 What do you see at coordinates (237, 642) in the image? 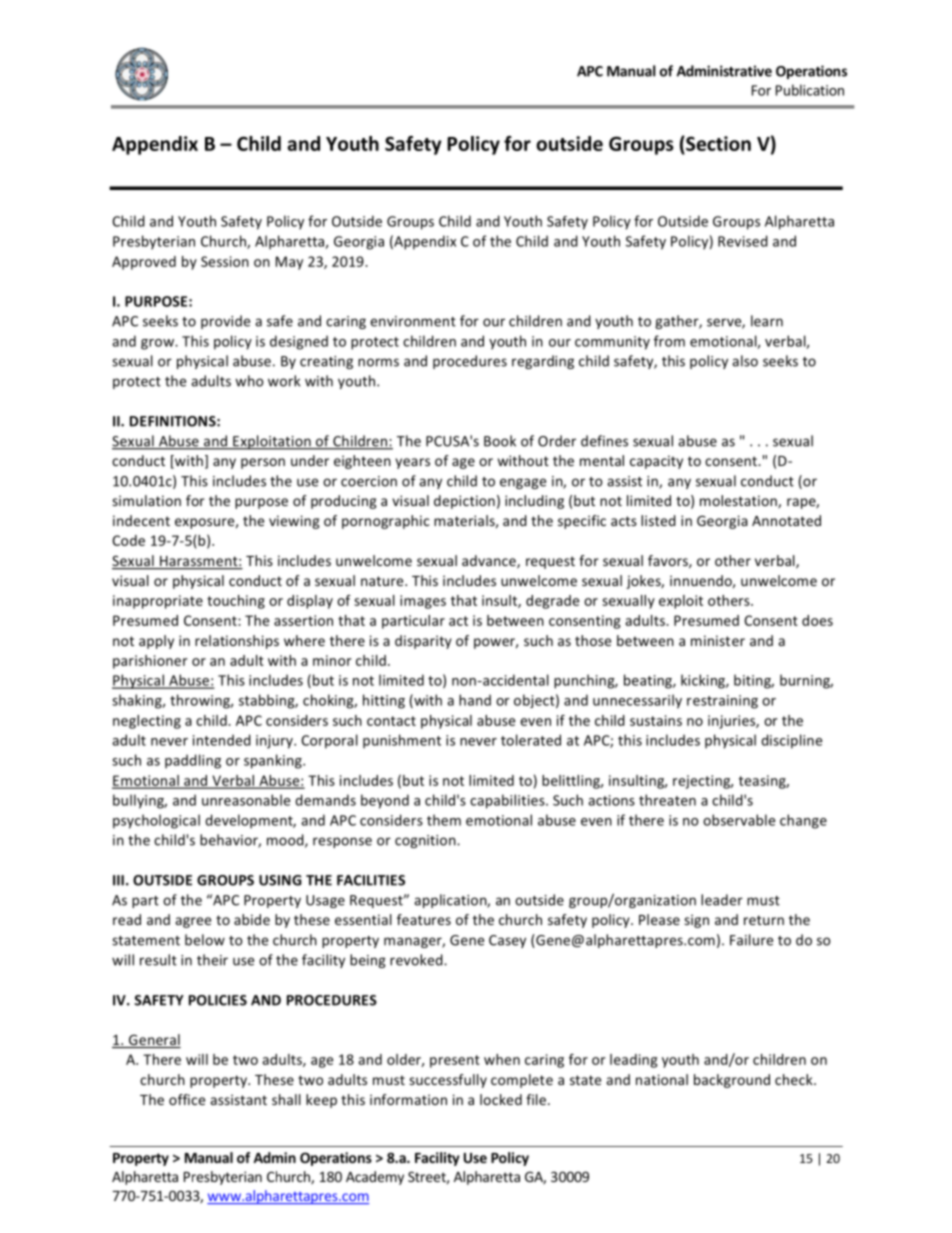
I see `relationships` at bounding box center [237, 642].
